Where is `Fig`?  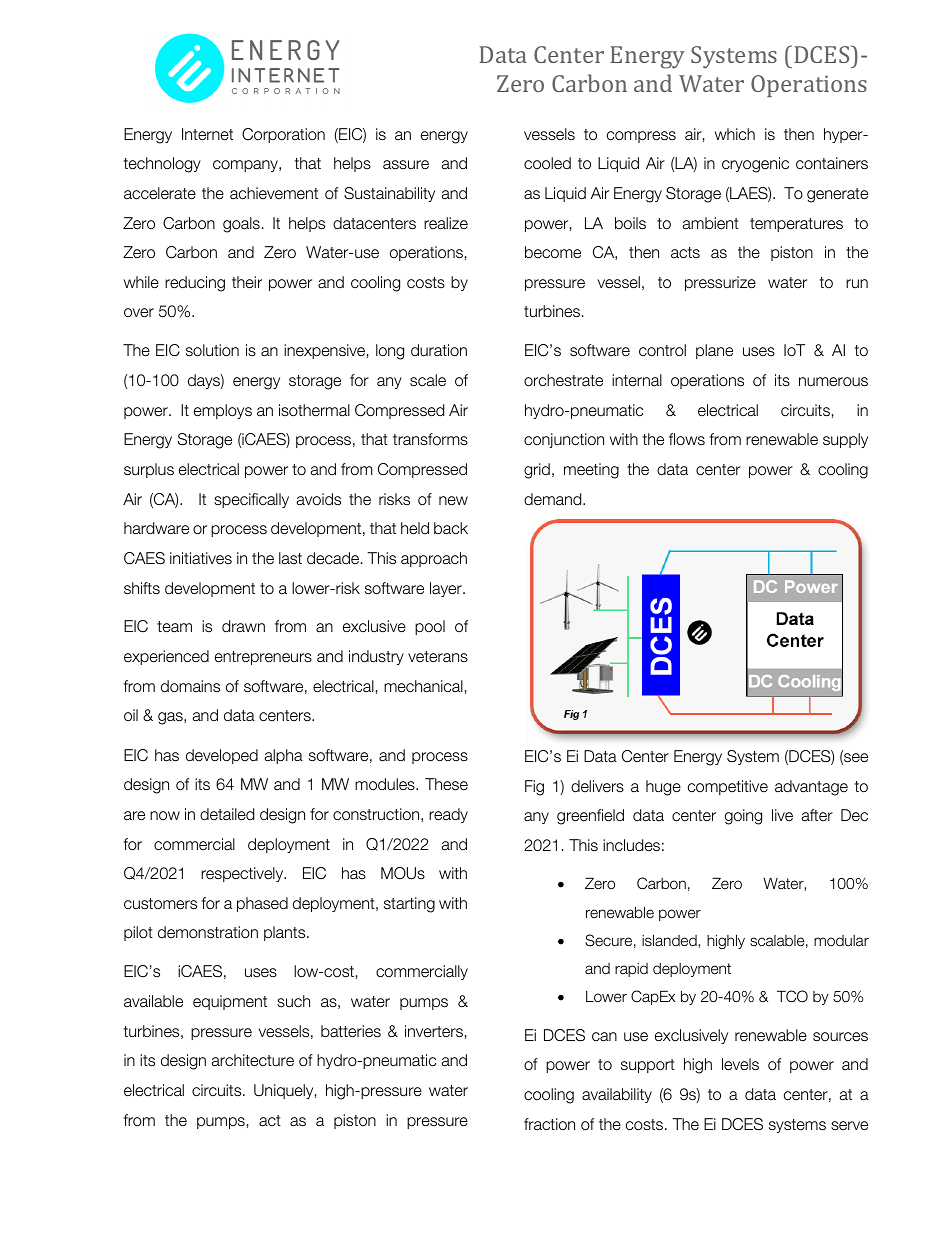 Fig is located at coordinates (534, 788).
